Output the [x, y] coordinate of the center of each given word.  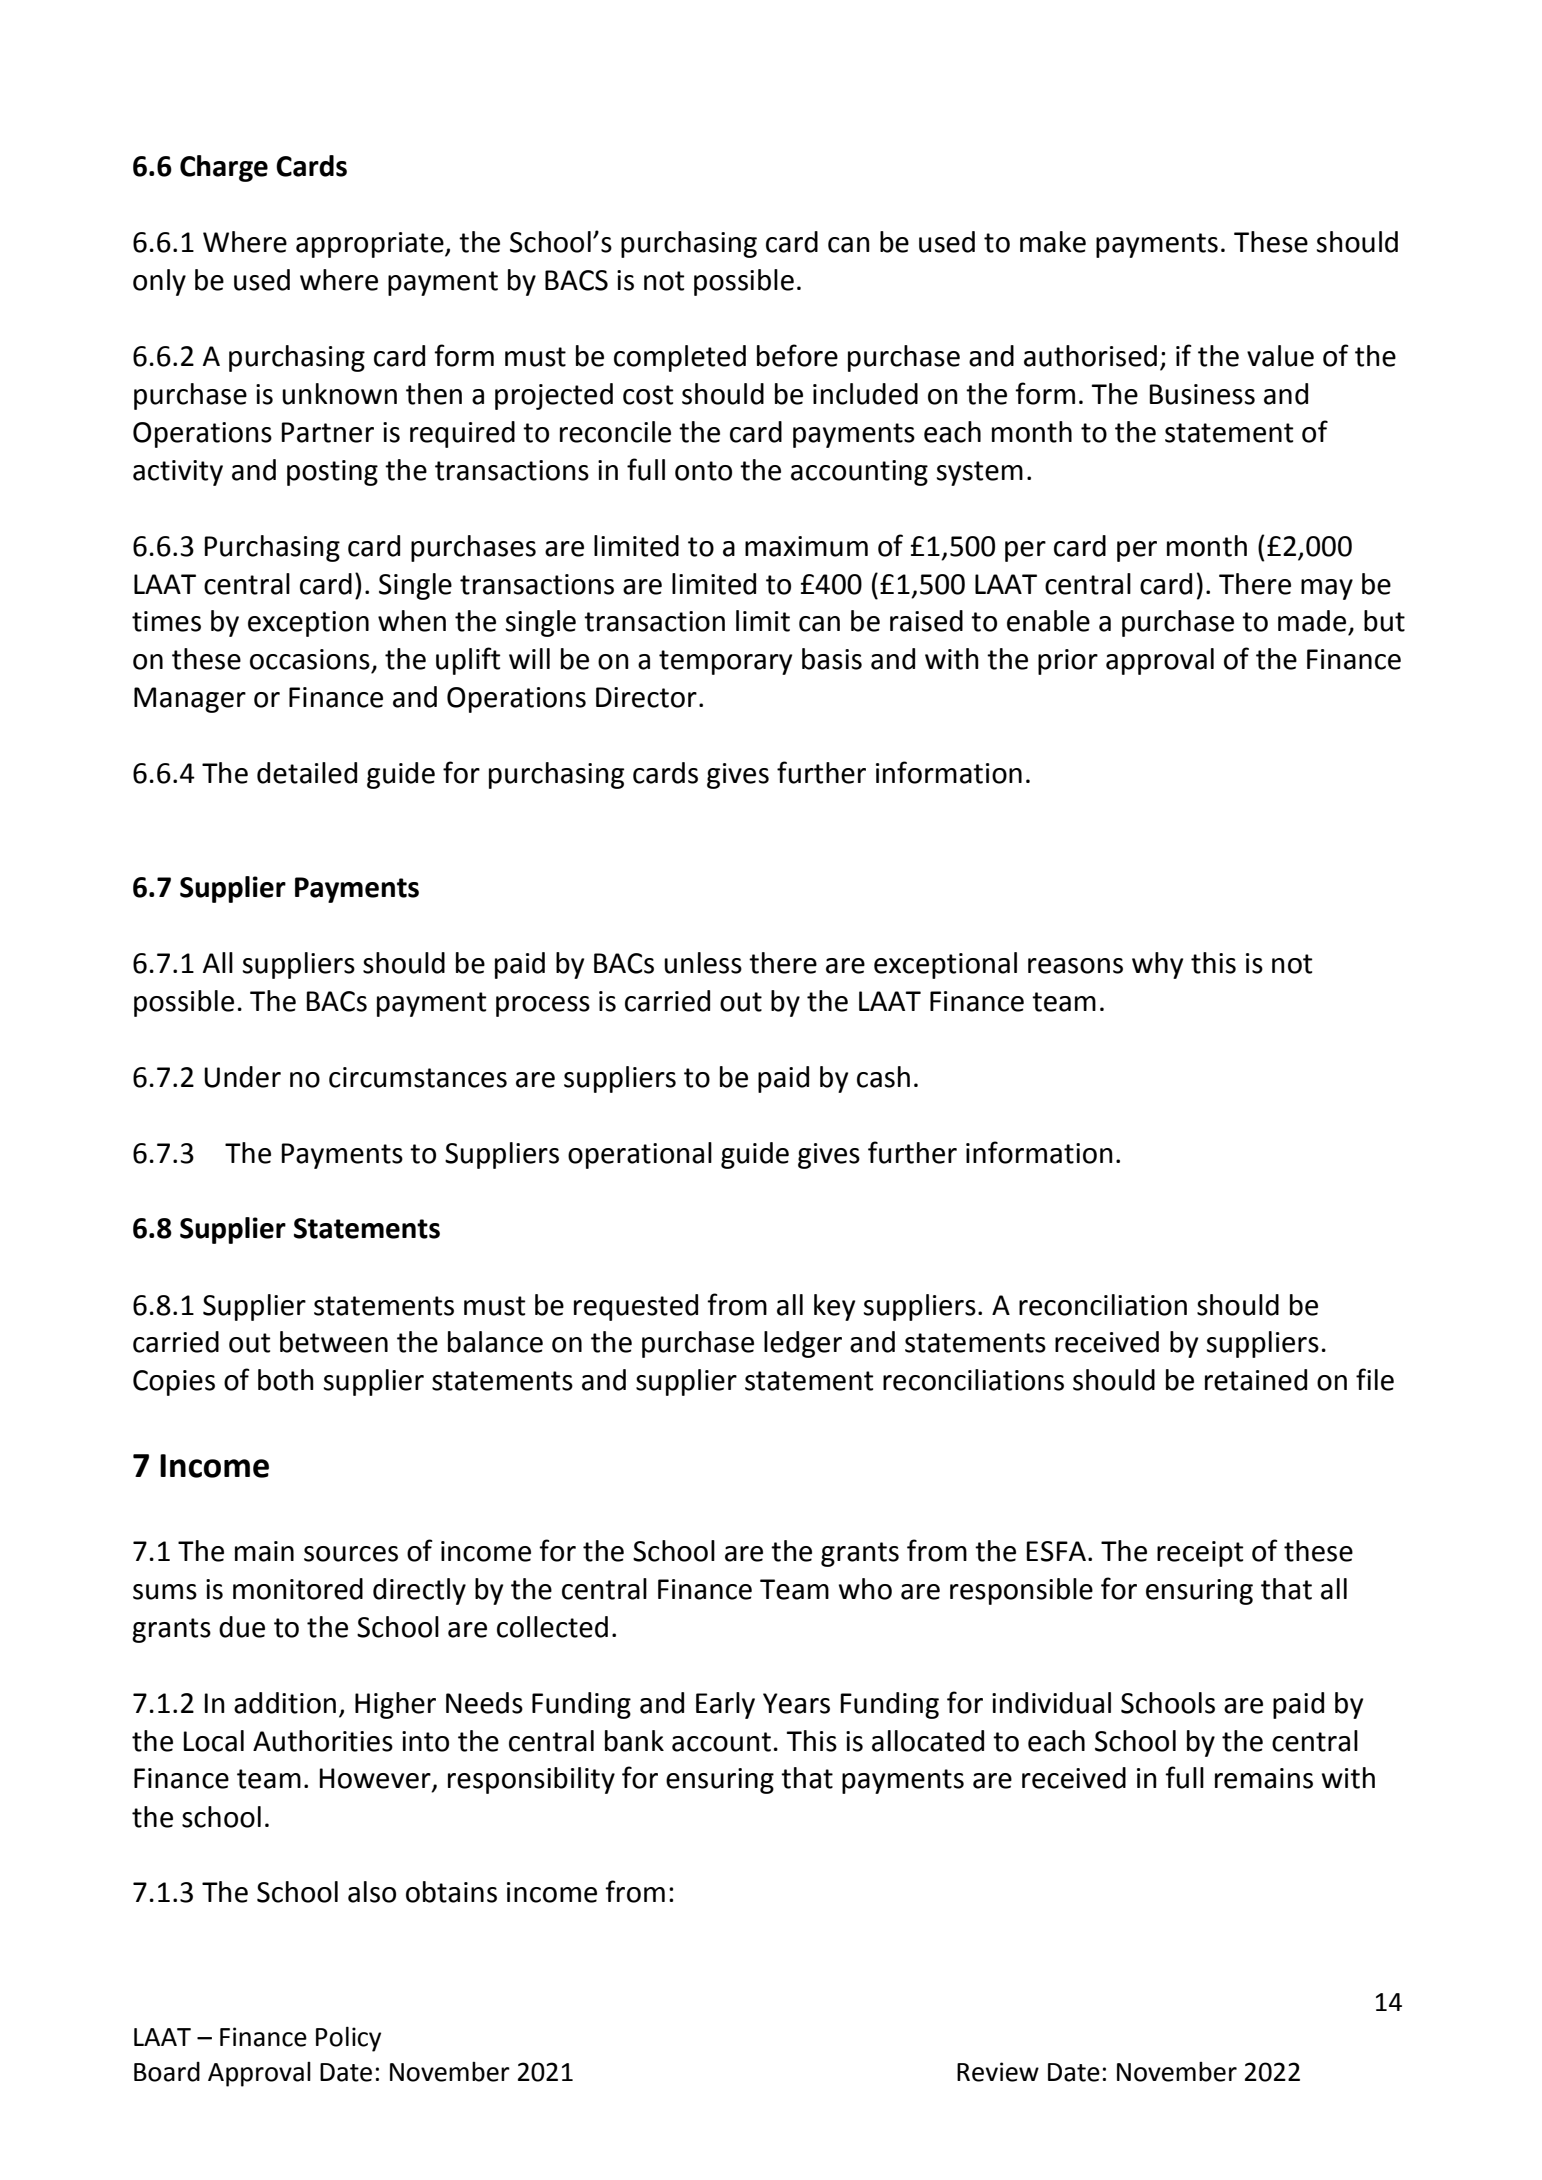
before [797, 355]
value [1280, 356]
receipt [1200, 1554]
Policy [348, 2039]
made [1312, 621]
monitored [298, 1589]
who [865, 1589]
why [1158, 965]
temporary [726, 662]
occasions [310, 659]
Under [242, 1077]
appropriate [371, 245]
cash [883, 1077]
